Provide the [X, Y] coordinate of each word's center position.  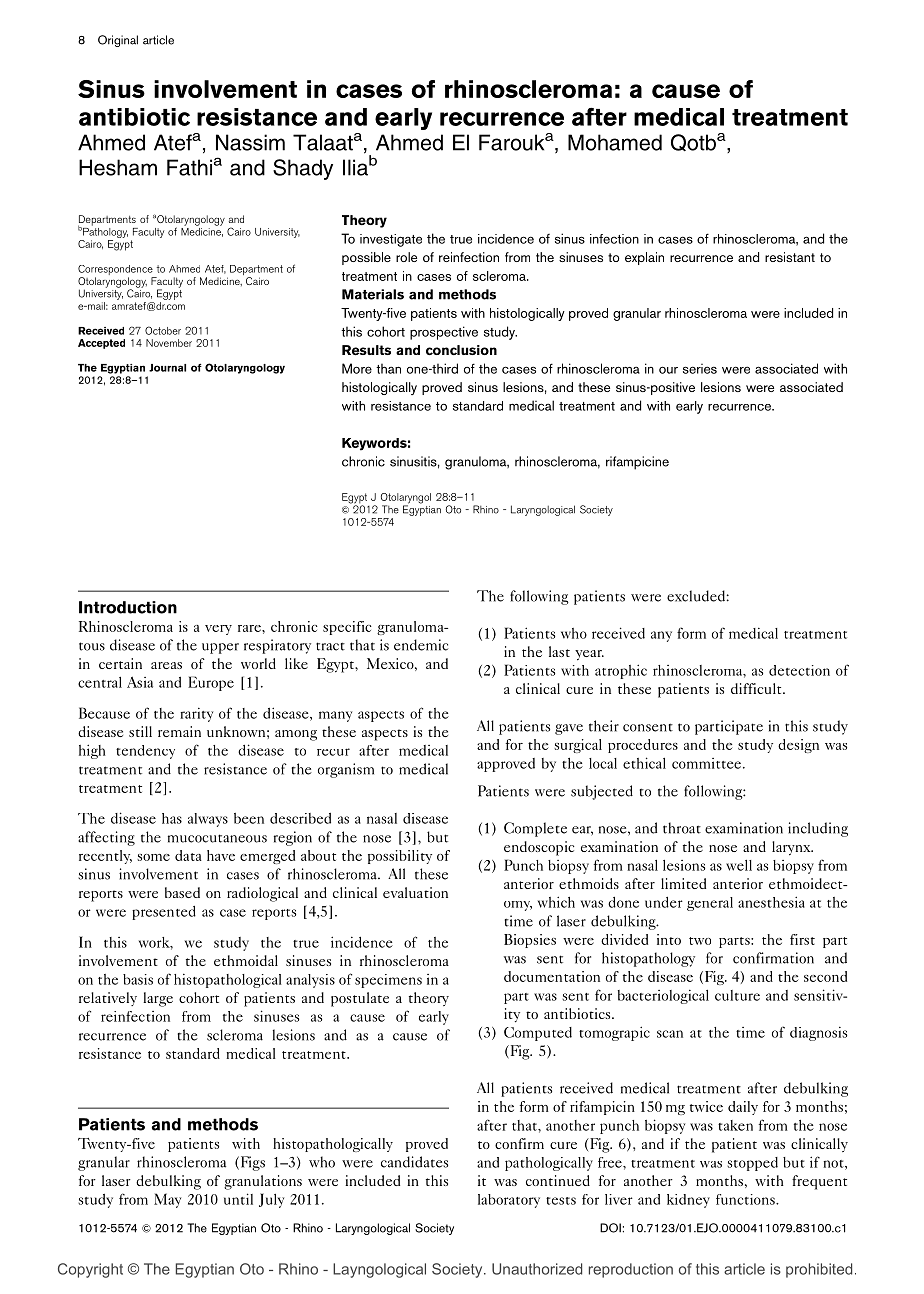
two [700, 941]
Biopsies [530, 941]
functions [746, 1199]
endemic [421, 645]
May [167, 1200]
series [700, 369]
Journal [167, 368]
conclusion [461, 350]
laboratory [509, 1201]
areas [166, 665]
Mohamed [615, 142]
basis [138, 979]
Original [118, 41]
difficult [757, 688]
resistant [790, 257]
